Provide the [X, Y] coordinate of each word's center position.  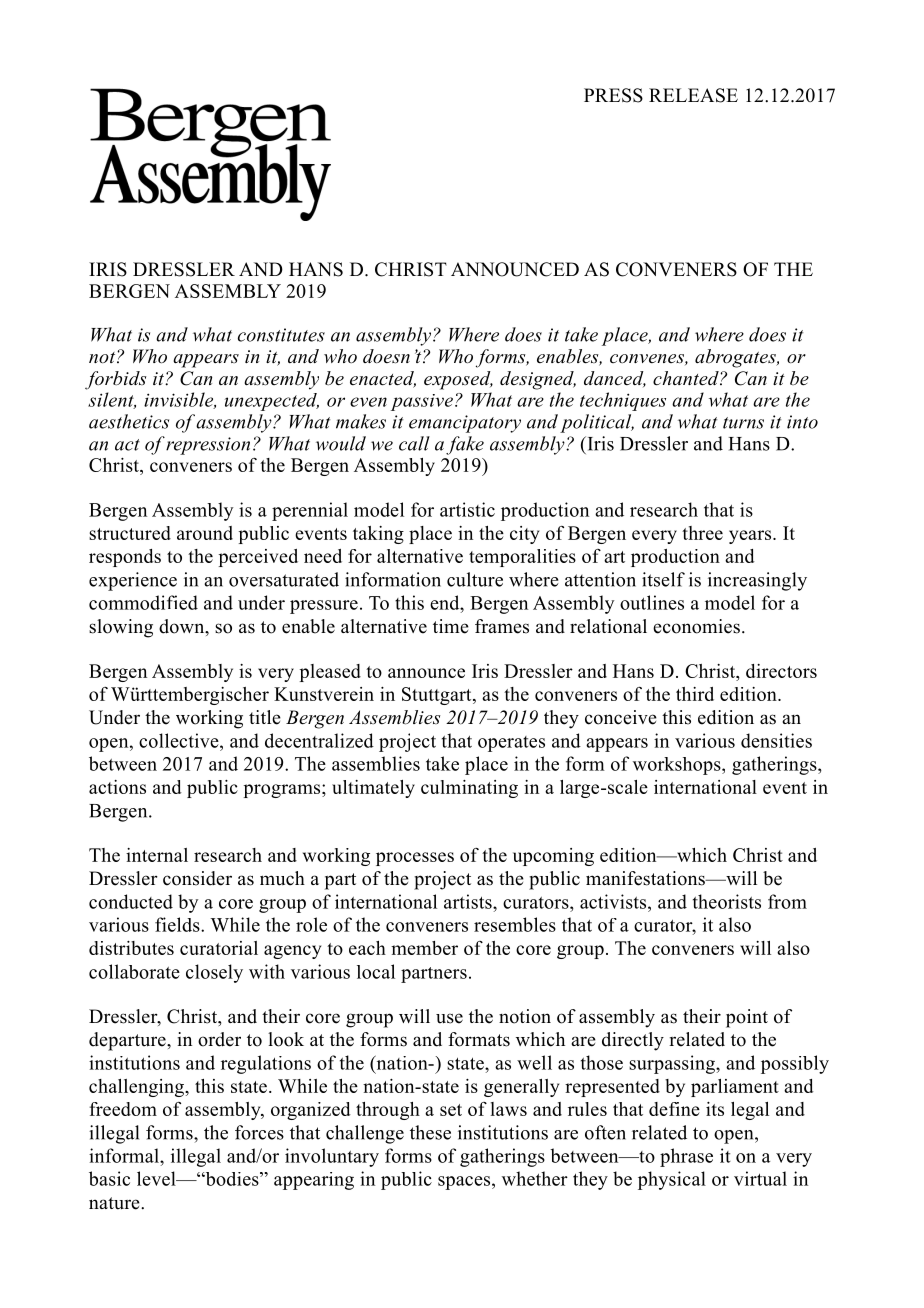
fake [465, 445]
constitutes [281, 335]
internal [157, 855]
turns [743, 423]
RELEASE [693, 95]
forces [259, 1132]
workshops [678, 766]
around [205, 533]
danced [615, 379]
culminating [469, 789]
